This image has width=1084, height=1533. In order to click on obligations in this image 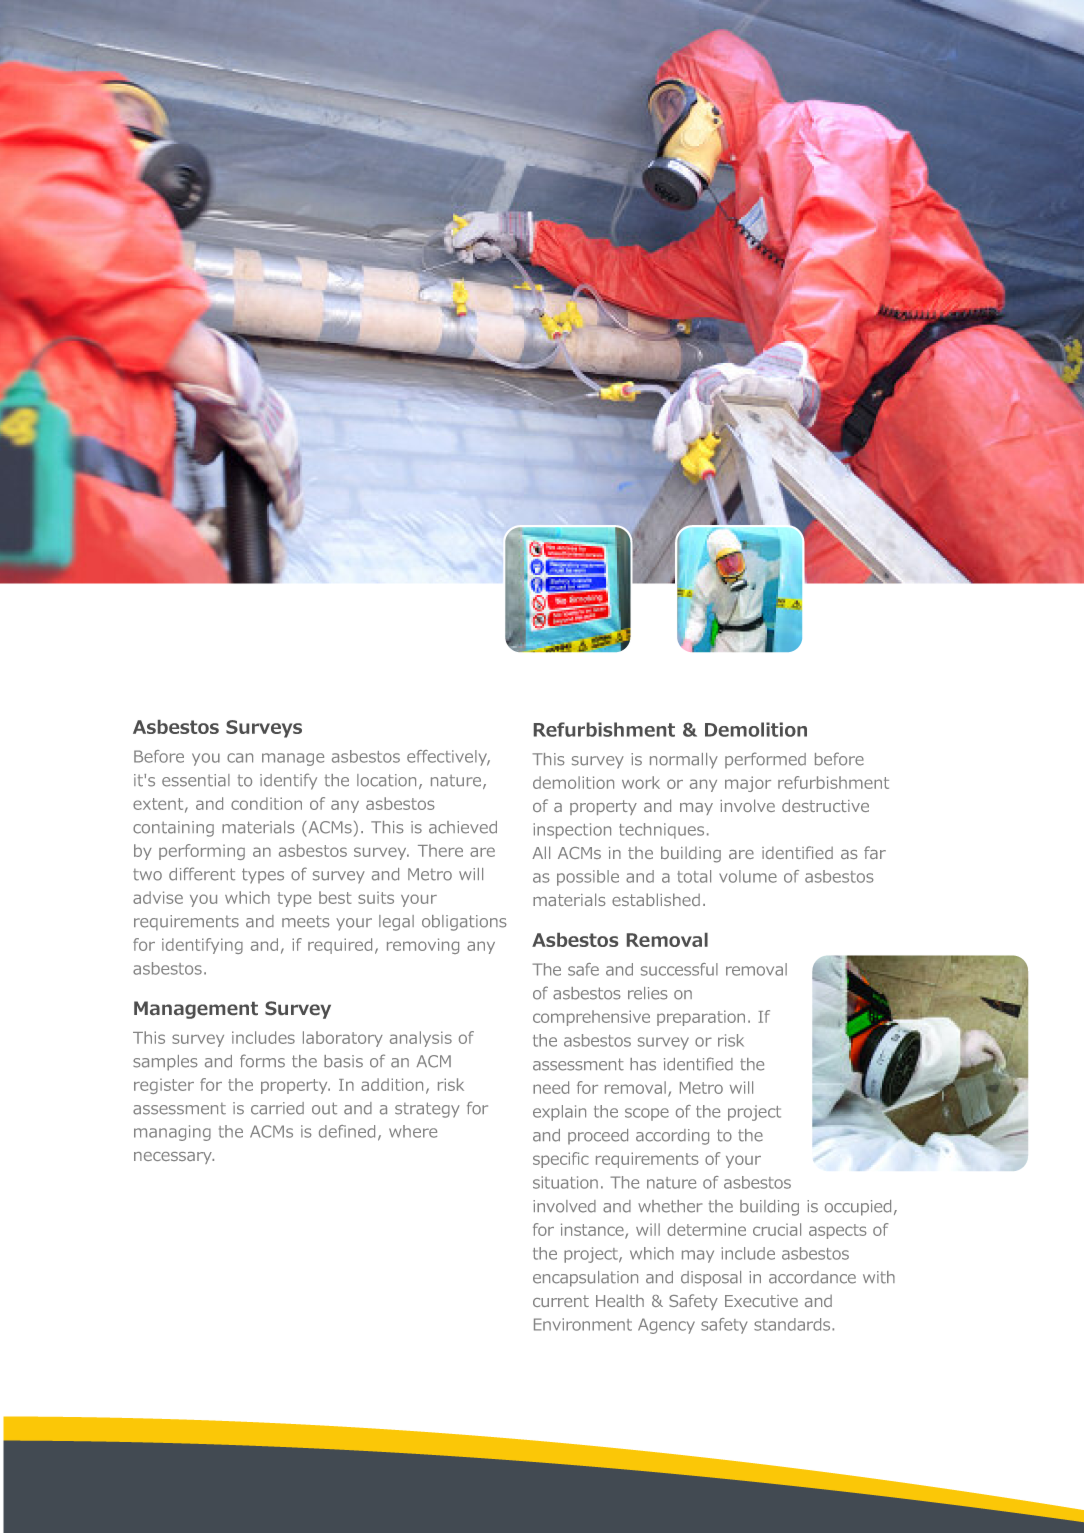, I will do `click(464, 923)`.
